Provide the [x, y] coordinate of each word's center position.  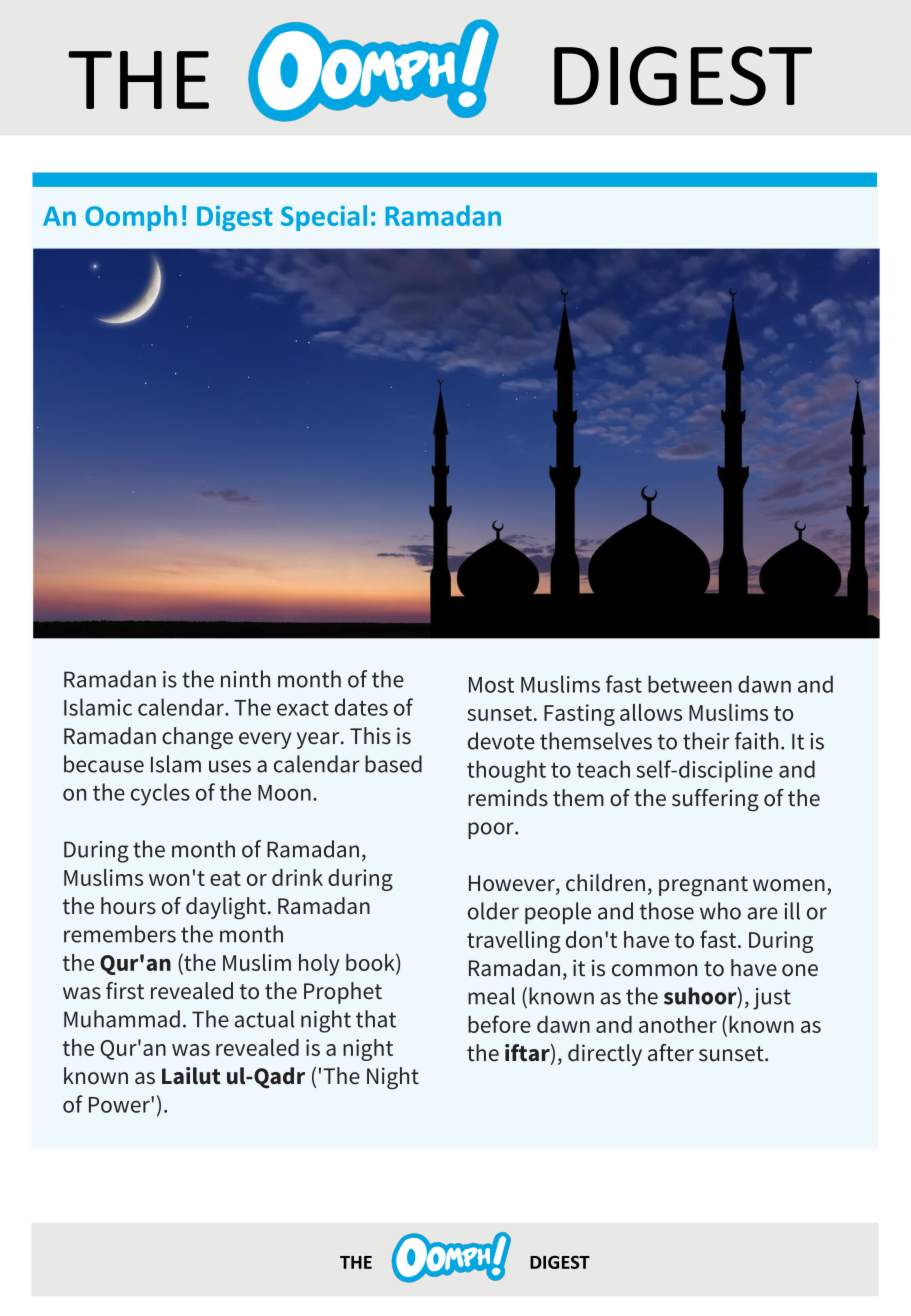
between [690, 684]
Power [120, 1104]
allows [651, 712]
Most [491, 685]
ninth [245, 679]
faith [756, 741]
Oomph [131, 218]
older [493, 911]
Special [324, 218]
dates [361, 707]
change [197, 738]
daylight [226, 908]
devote [501, 741]
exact [303, 708]
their [706, 741]
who [720, 911]
